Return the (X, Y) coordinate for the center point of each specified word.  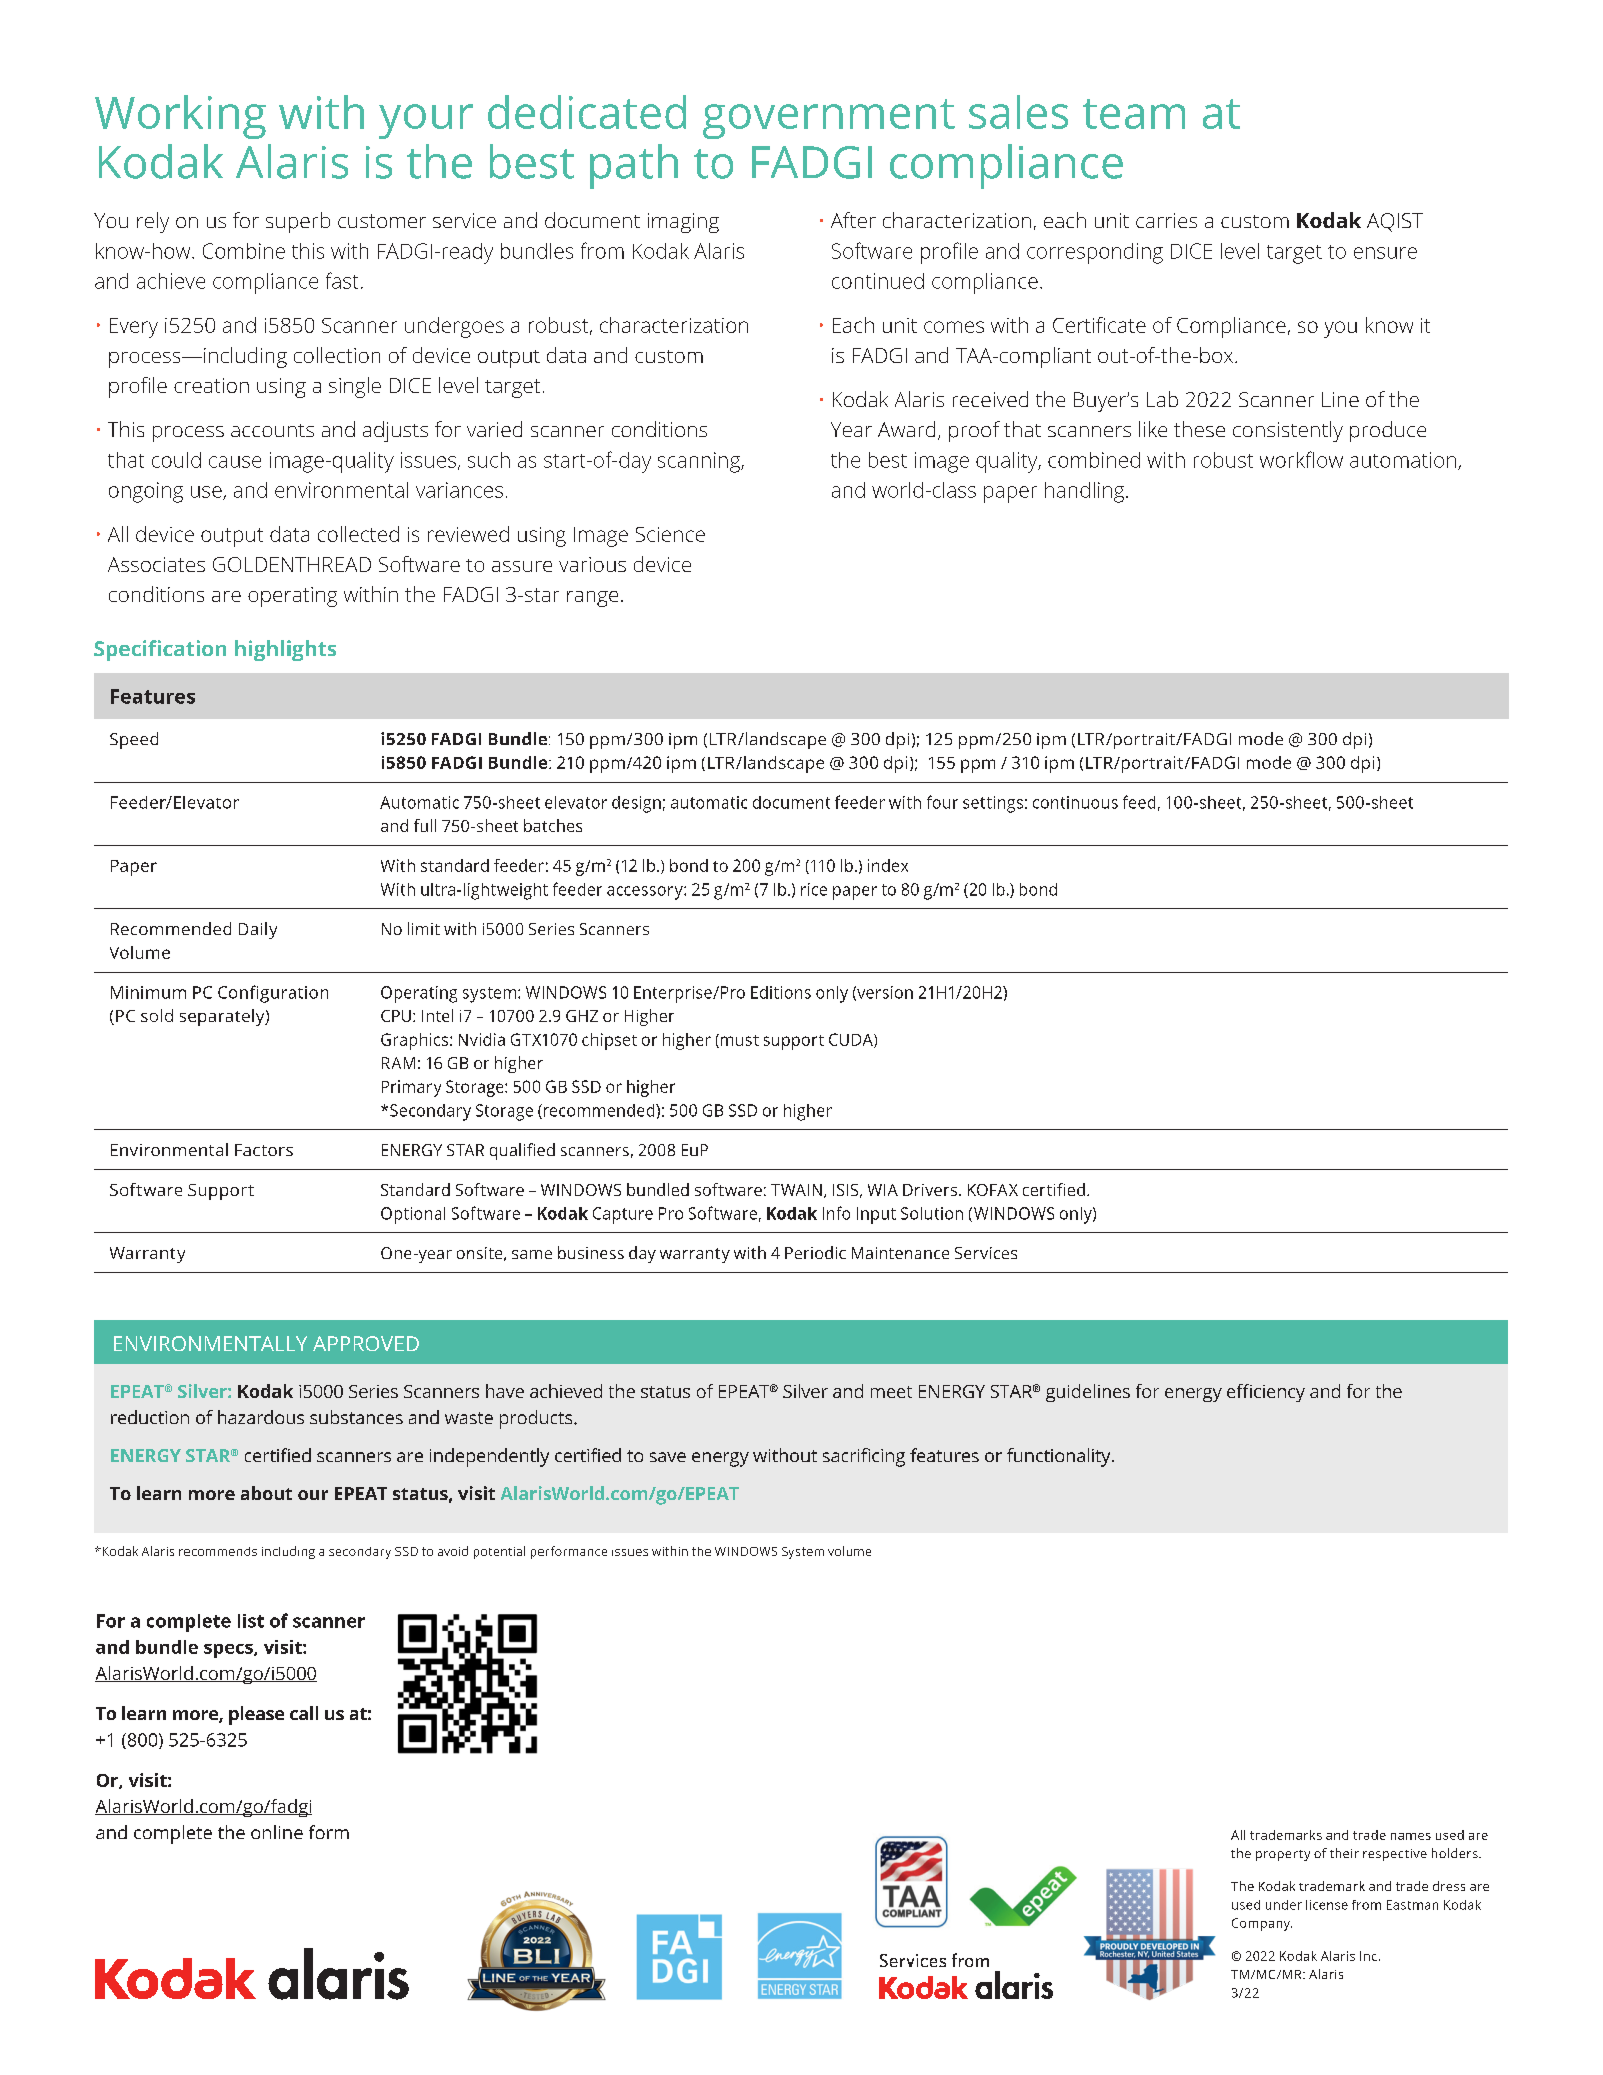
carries (1166, 220)
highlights (285, 650)
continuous (1075, 802)
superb (298, 222)
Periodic (815, 1252)
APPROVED (366, 1343)
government (829, 119)
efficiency (1266, 1393)
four (942, 802)
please (256, 1715)
